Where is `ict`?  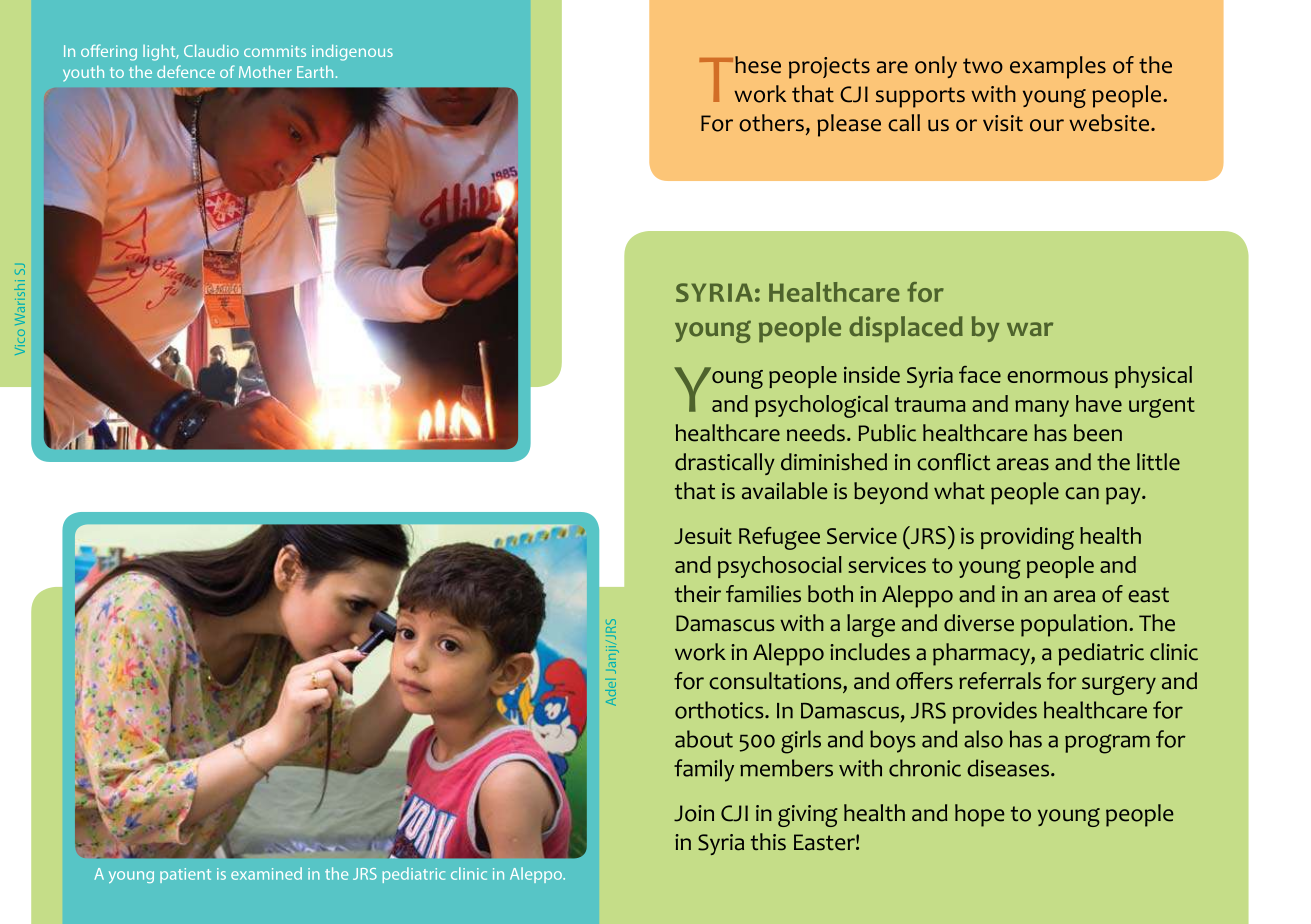 ict is located at coordinates (979, 462).
